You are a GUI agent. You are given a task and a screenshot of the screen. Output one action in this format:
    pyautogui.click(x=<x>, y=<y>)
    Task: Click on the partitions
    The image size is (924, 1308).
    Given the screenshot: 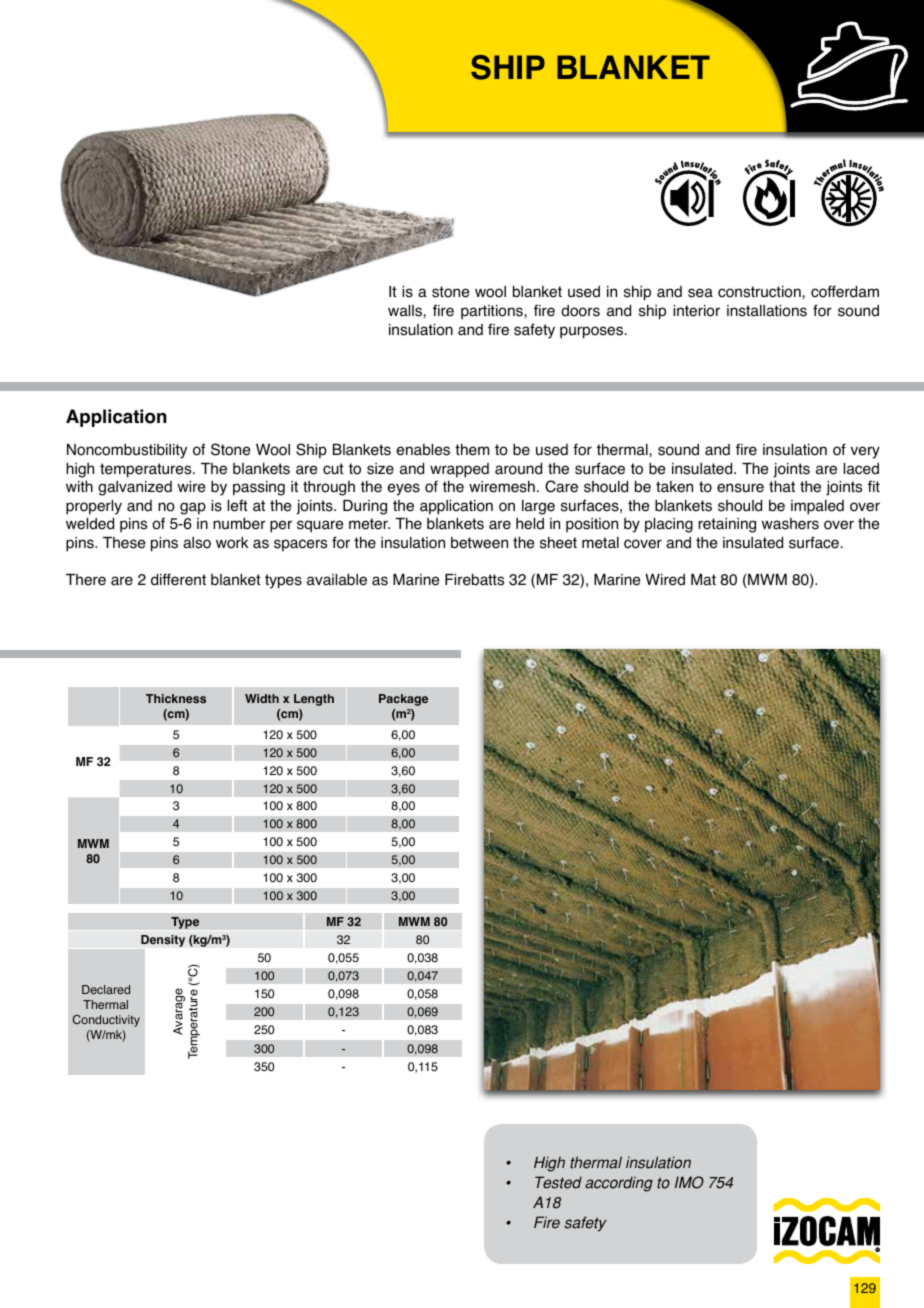 What is the action you would take?
    pyautogui.click(x=493, y=312)
